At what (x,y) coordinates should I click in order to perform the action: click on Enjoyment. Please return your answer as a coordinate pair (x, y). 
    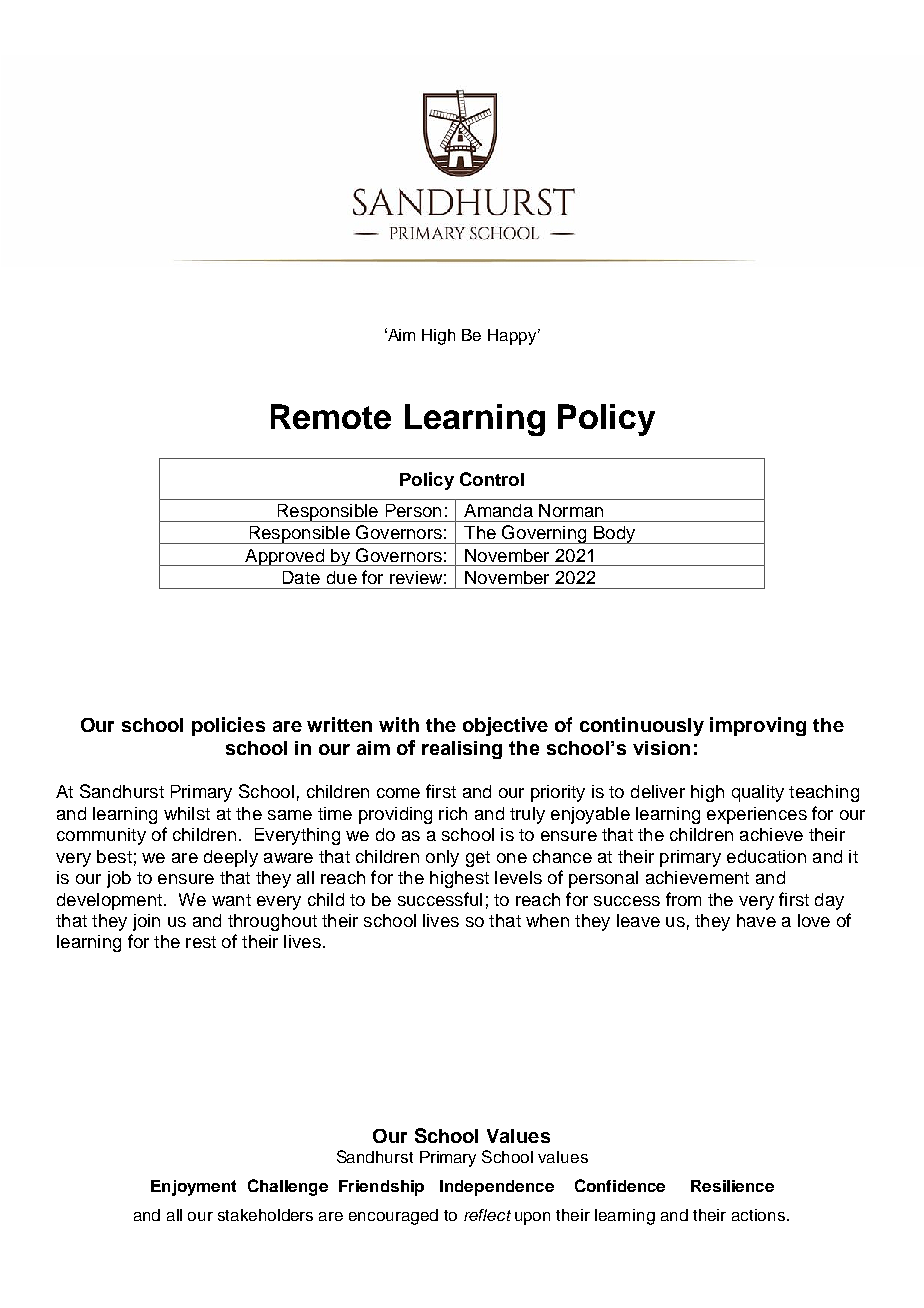
    Looking at the image, I should click on (193, 1188).
